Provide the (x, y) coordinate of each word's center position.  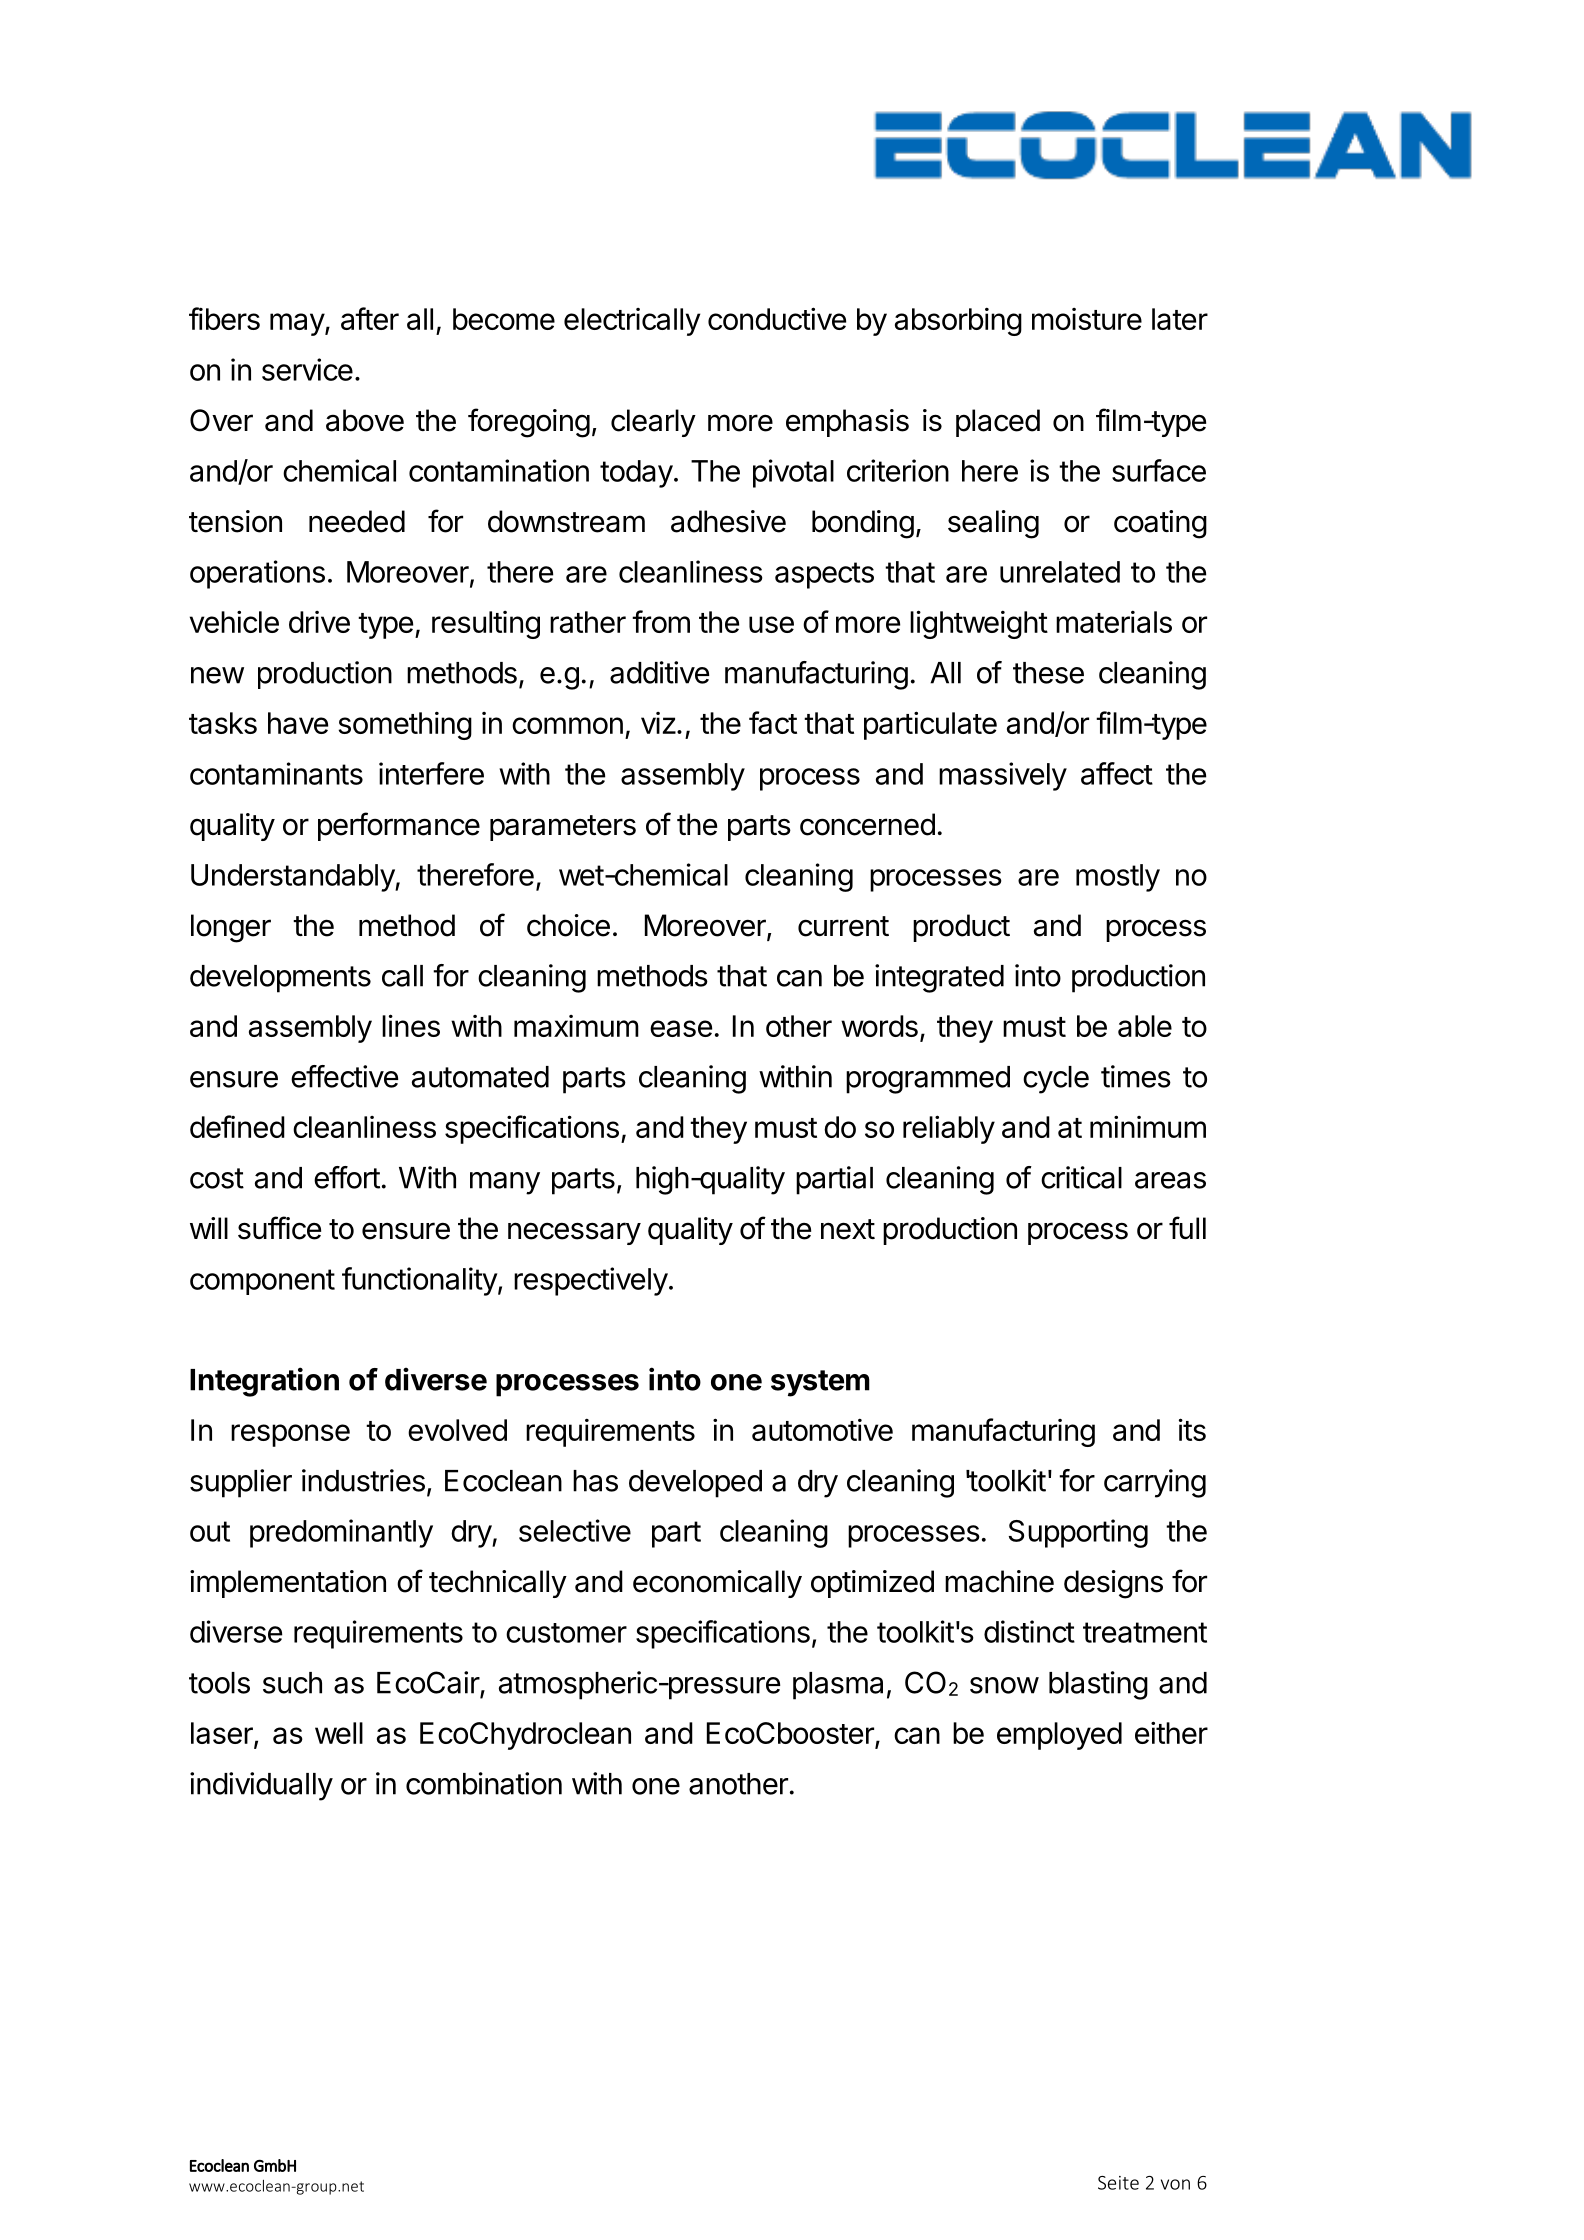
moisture (1087, 319)
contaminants (276, 773)
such (292, 1683)
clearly (653, 423)
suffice (279, 1228)
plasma (838, 1686)
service (307, 369)
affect (1117, 773)
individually (261, 1786)
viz (658, 723)
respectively (591, 1281)
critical (1081, 1177)
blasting (1098, 1685)
